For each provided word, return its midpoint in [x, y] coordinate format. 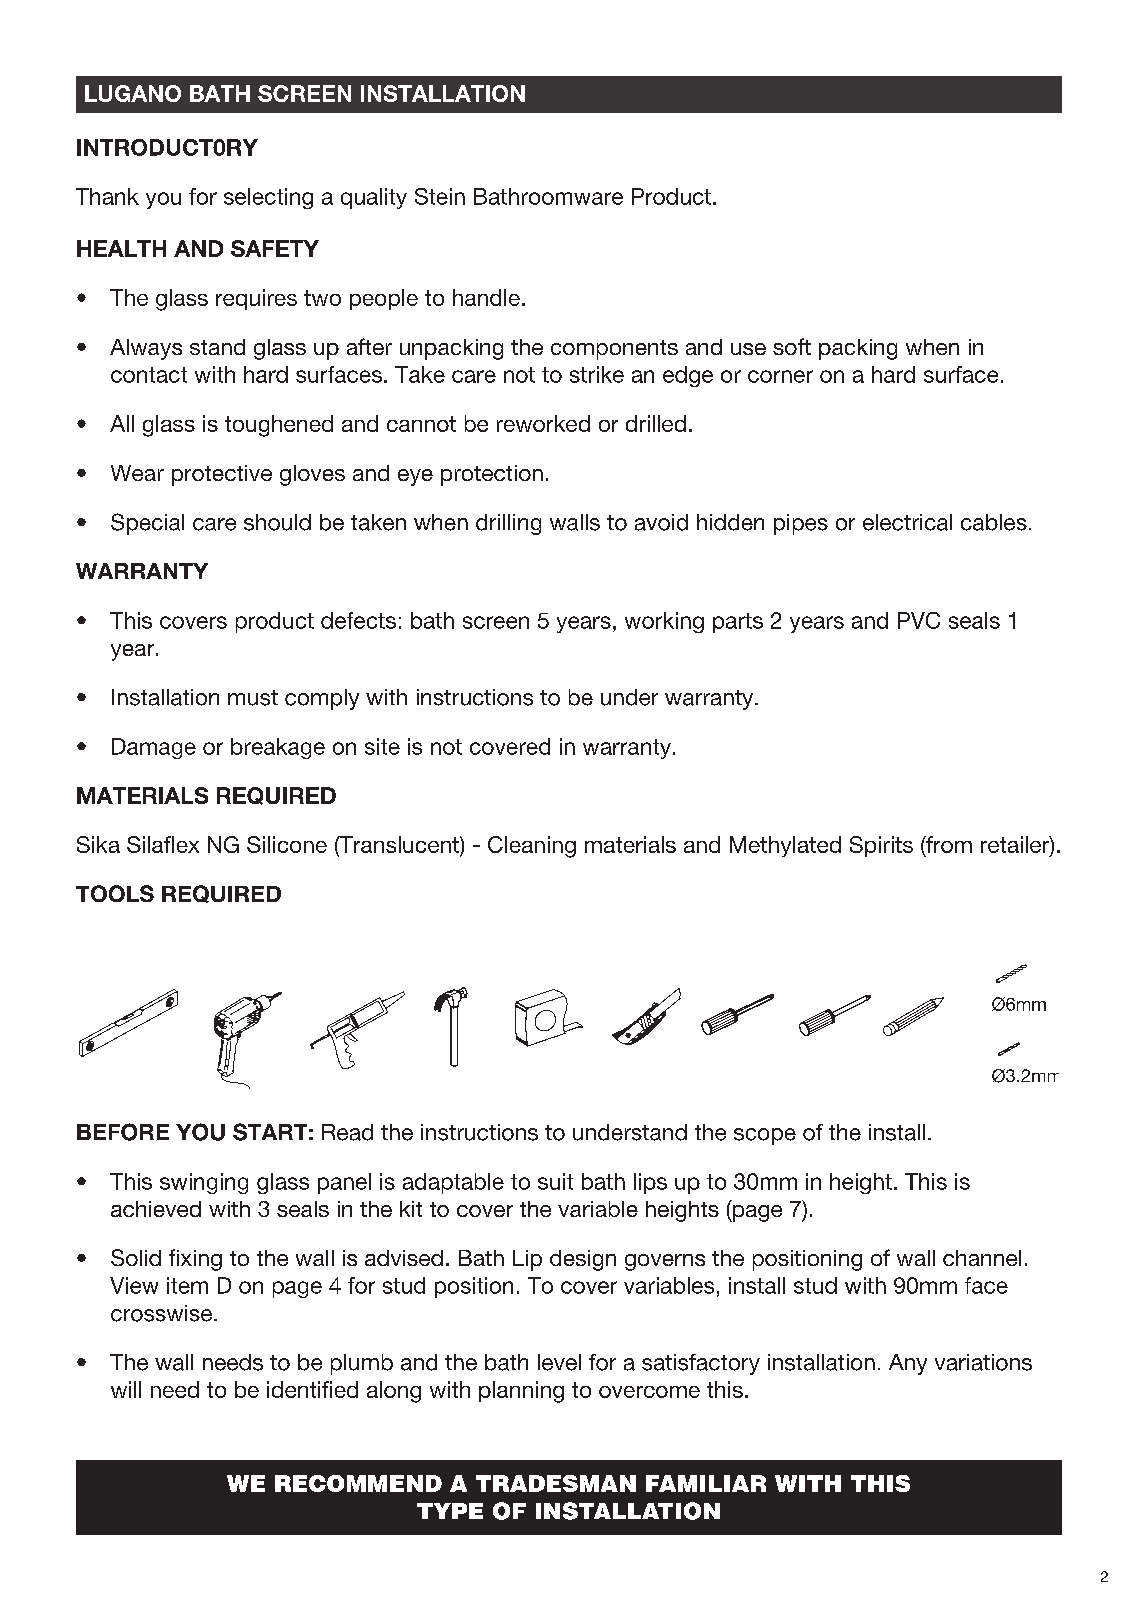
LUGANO [133, 93]
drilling [508, 524]
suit [555, 1181]
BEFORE [123, 1132]
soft [792, 346]
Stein [440, 196]
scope [765, 1136]
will [126, 1389]
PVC [919, 620]
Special [147, 524]
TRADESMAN [556, 1483]
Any [908, 1364]
